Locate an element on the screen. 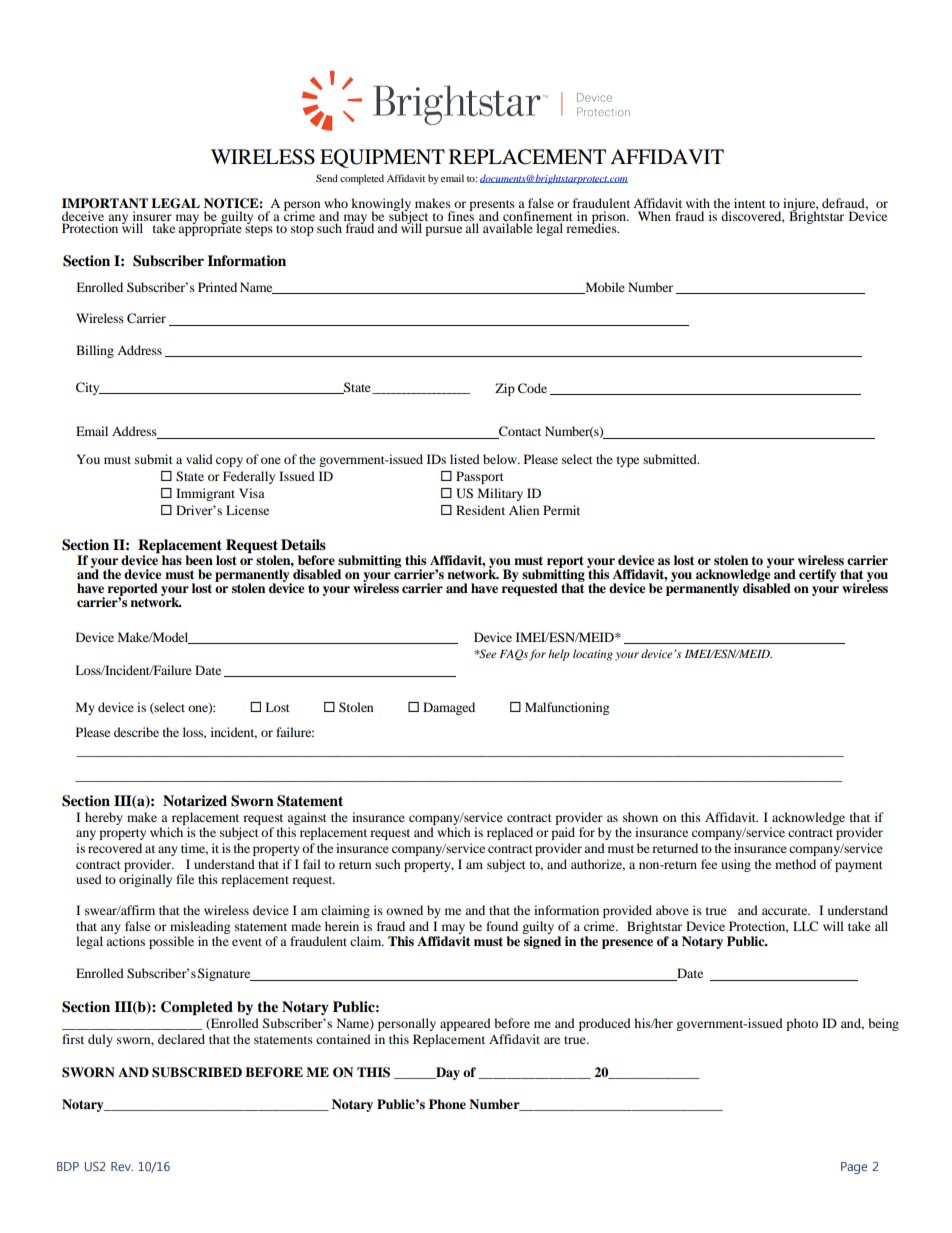 The width and height of the screenshot is (952, 1233). intent is located at coordinates (750, 203).
